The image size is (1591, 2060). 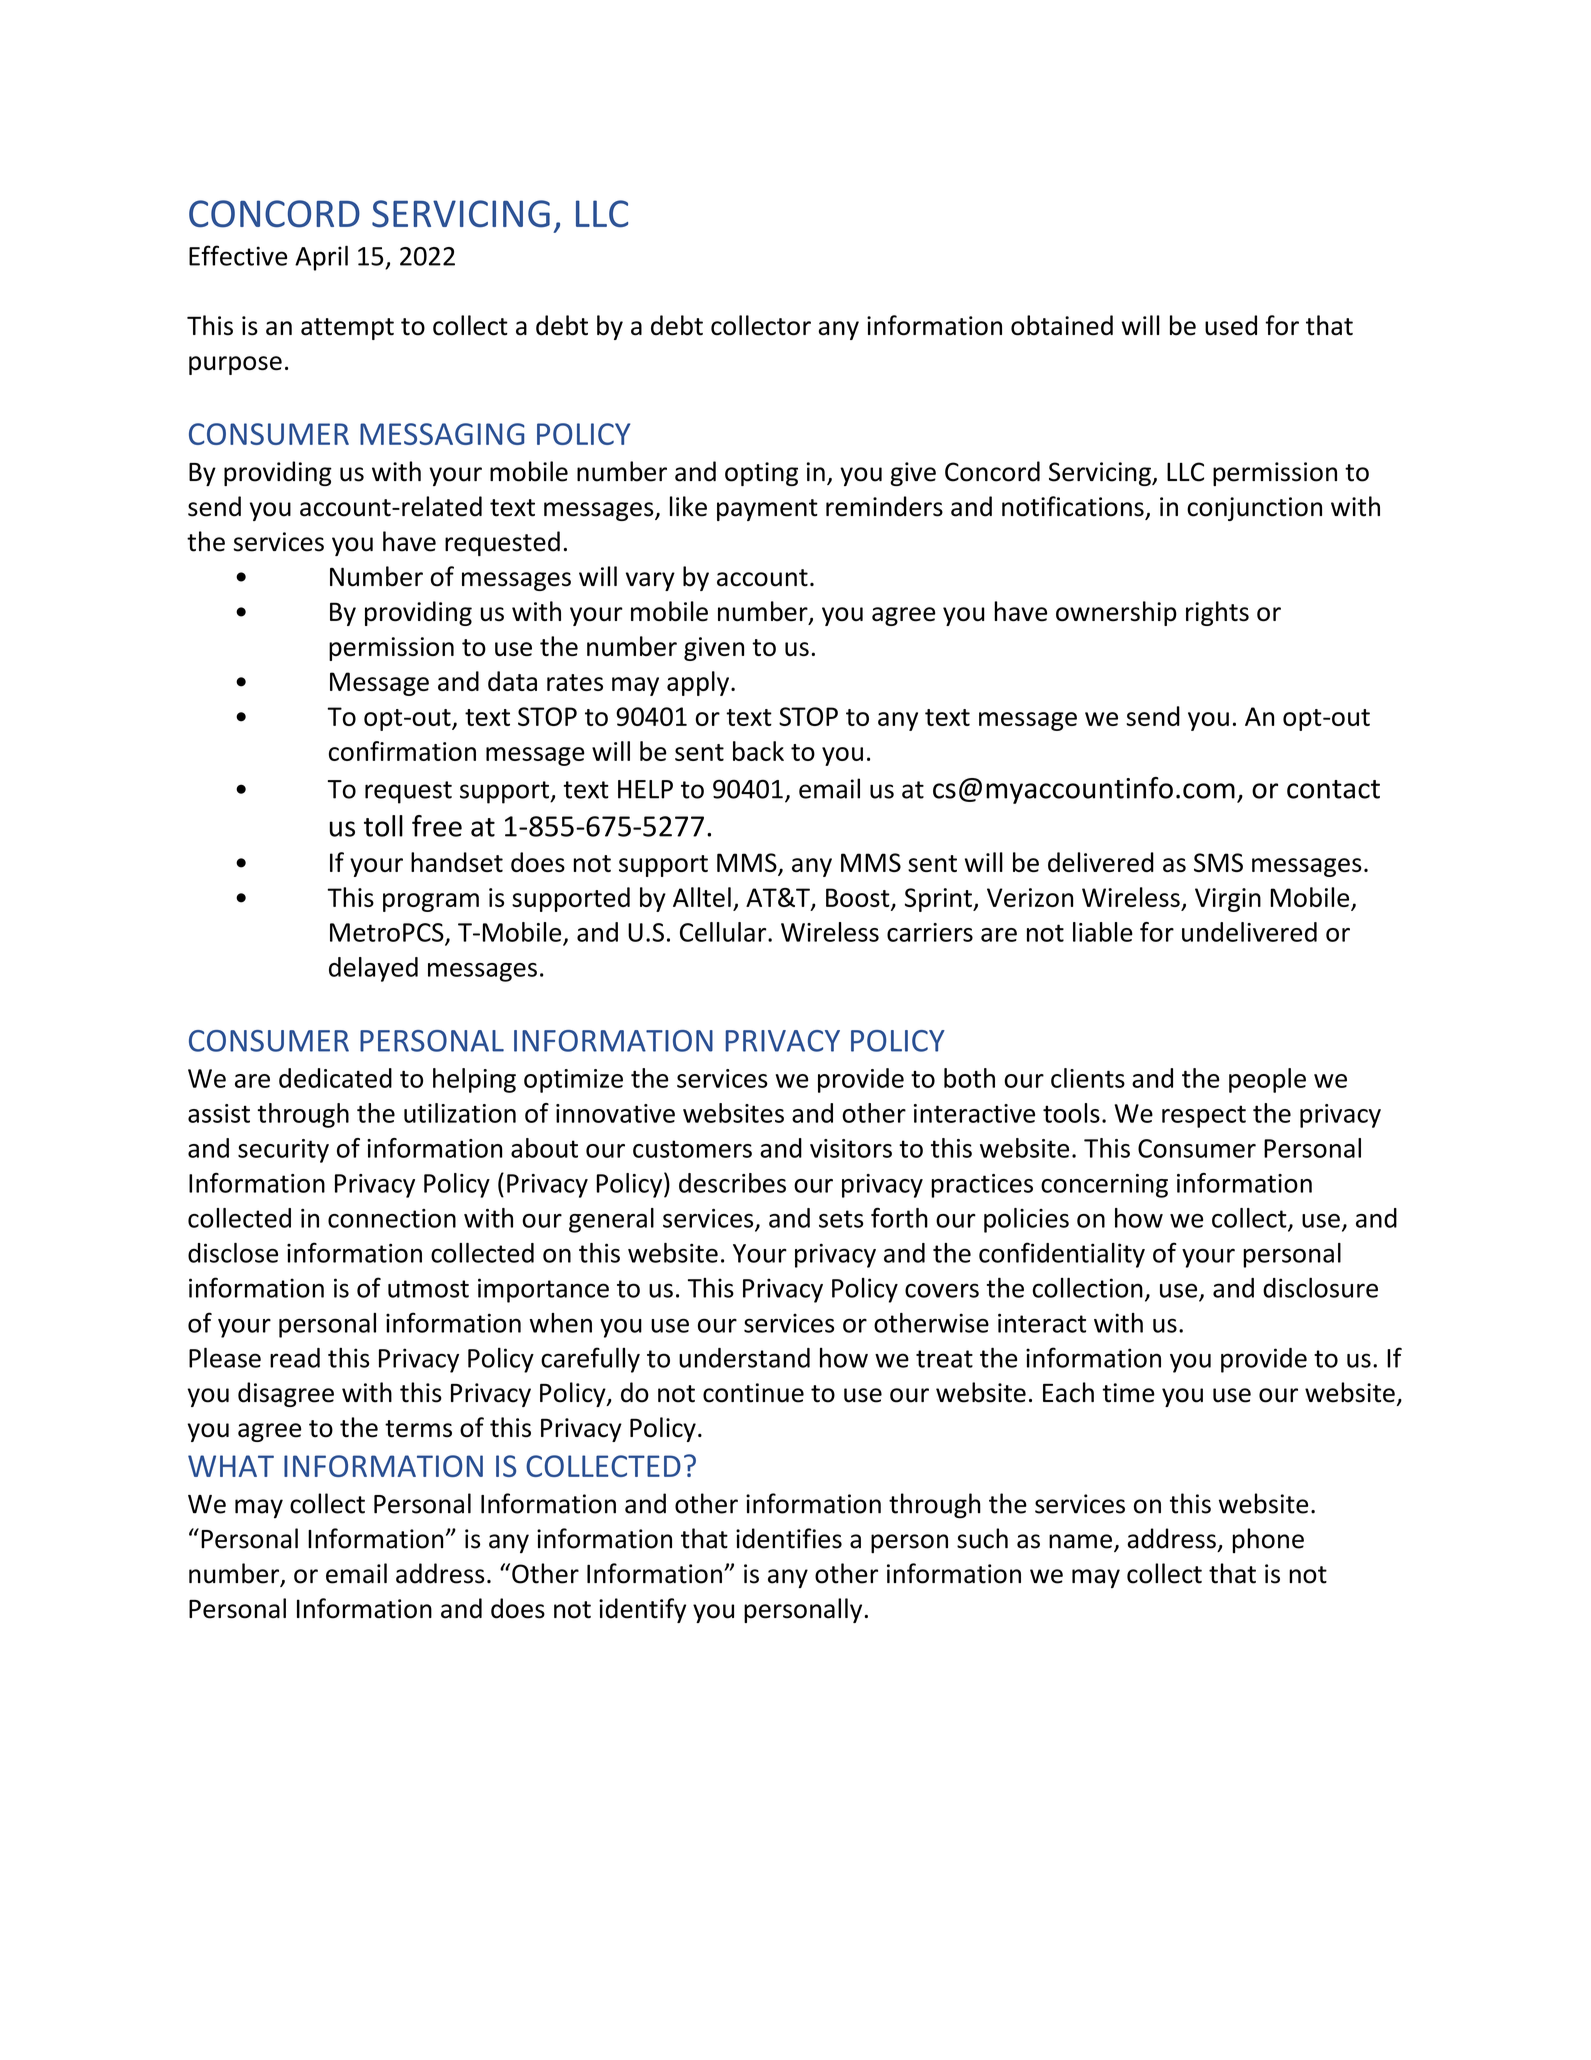 What do you see at coordinates (231, 1466) in the document?
I see `WHAT` at bounding box center [231, 1466].
